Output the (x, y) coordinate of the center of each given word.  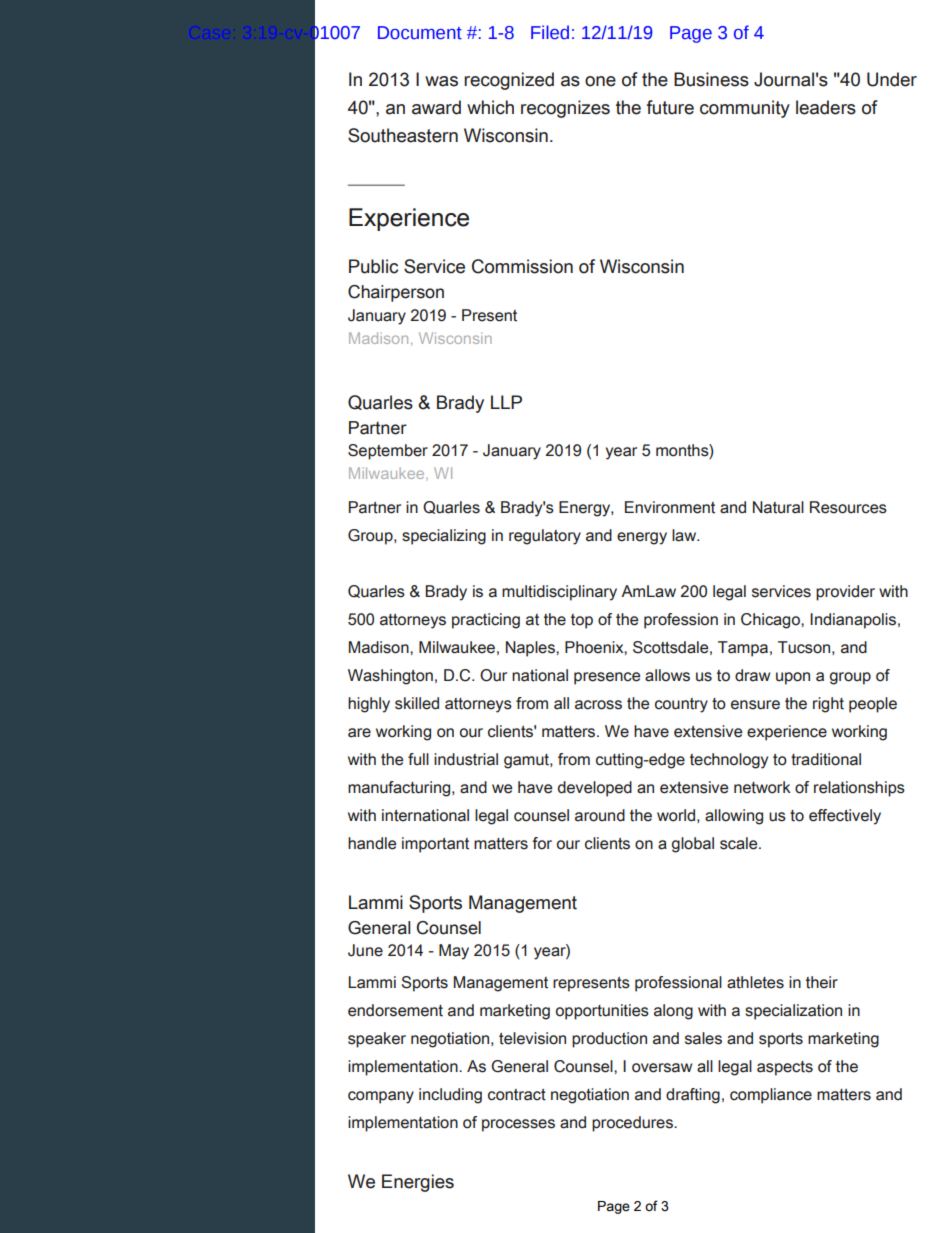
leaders (826, 107)
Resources (848, 507)
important (435, 845)
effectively (845, 817)
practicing (486, 621)
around (600, 815)
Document (420, 33)
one (600, 81)
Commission (522, 266)
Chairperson (396, 293)
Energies (418, 1183)
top (582, 621)
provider (845, 593)
